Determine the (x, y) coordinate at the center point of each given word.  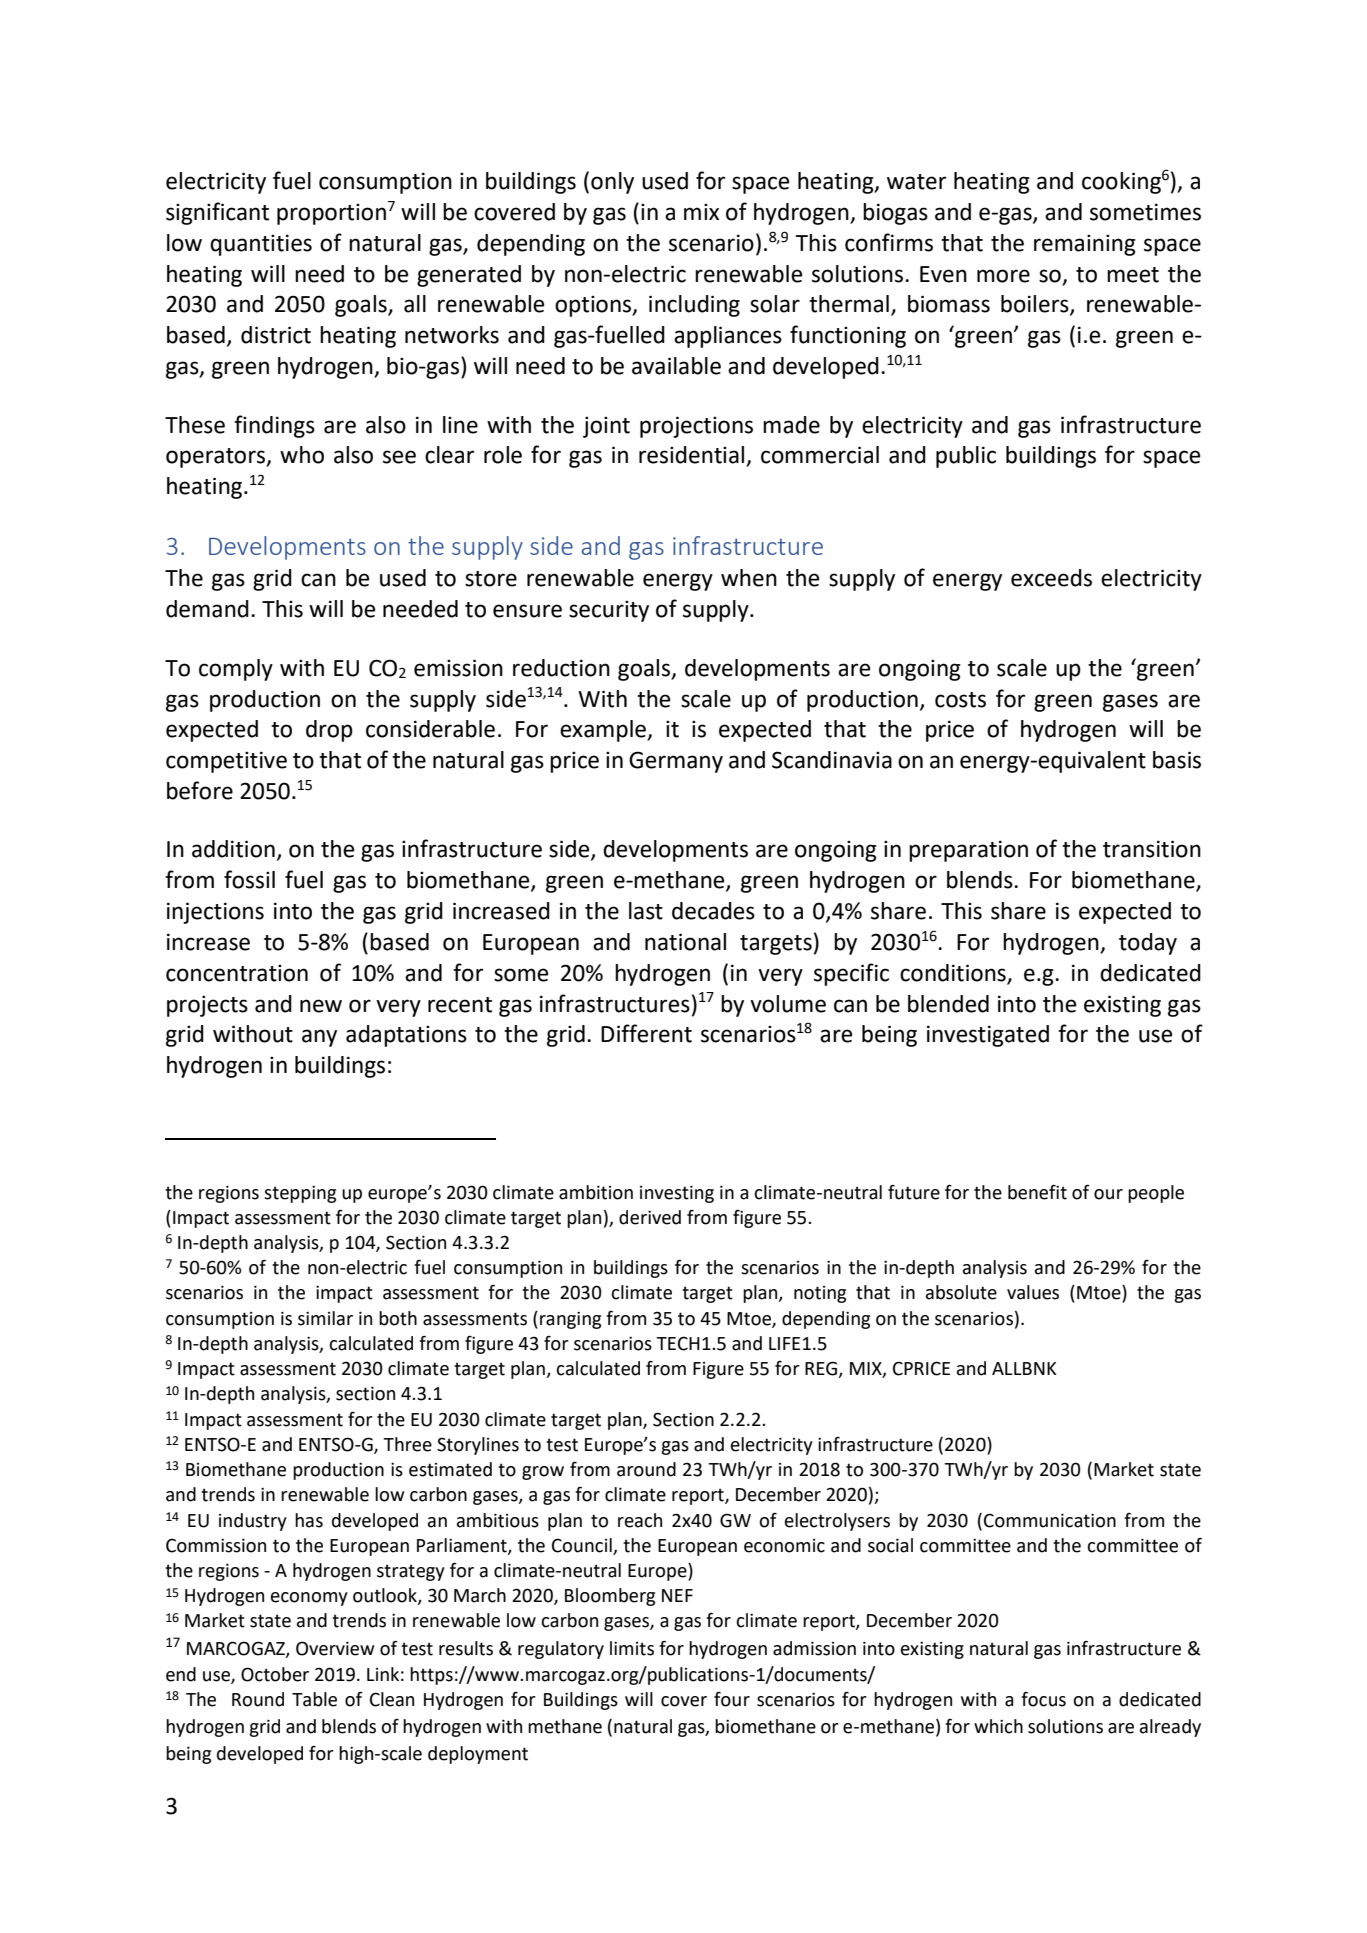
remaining (1085, 245)
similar (325, 1318)
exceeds (1051, 578)
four (732, 1699)
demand (207, 609)
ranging (570, 1320)
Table (314, 1699)
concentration (237, 973)
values (1033, 1292)
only (612, 183)
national (685, 942)
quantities (261, 245)
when (749, 578)
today (1148, 944)
